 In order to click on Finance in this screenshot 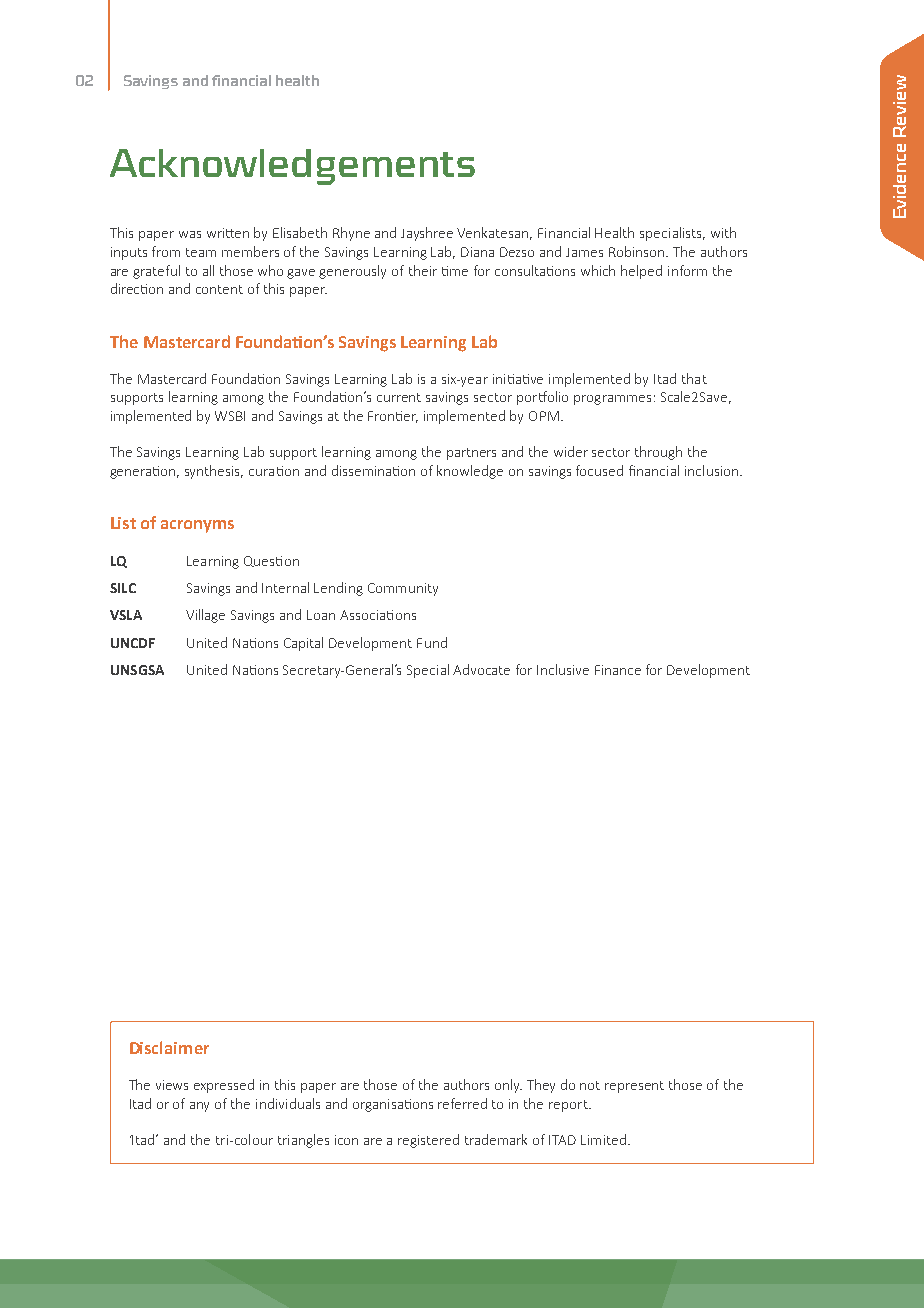, I will do `click(618, 670)`.
